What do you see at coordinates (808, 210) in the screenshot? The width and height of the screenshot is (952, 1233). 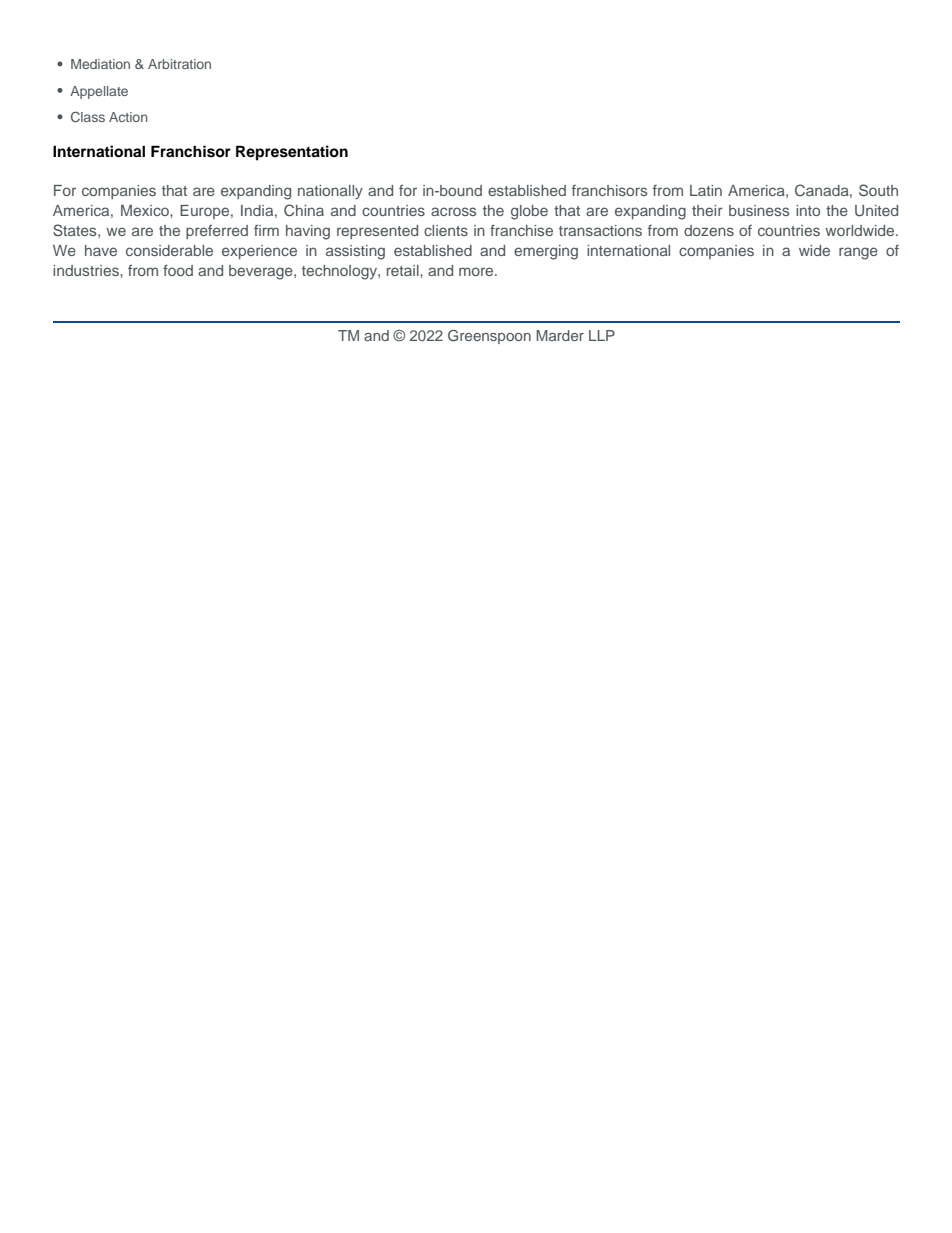 I see `into` at bounding box center [808, 210].
